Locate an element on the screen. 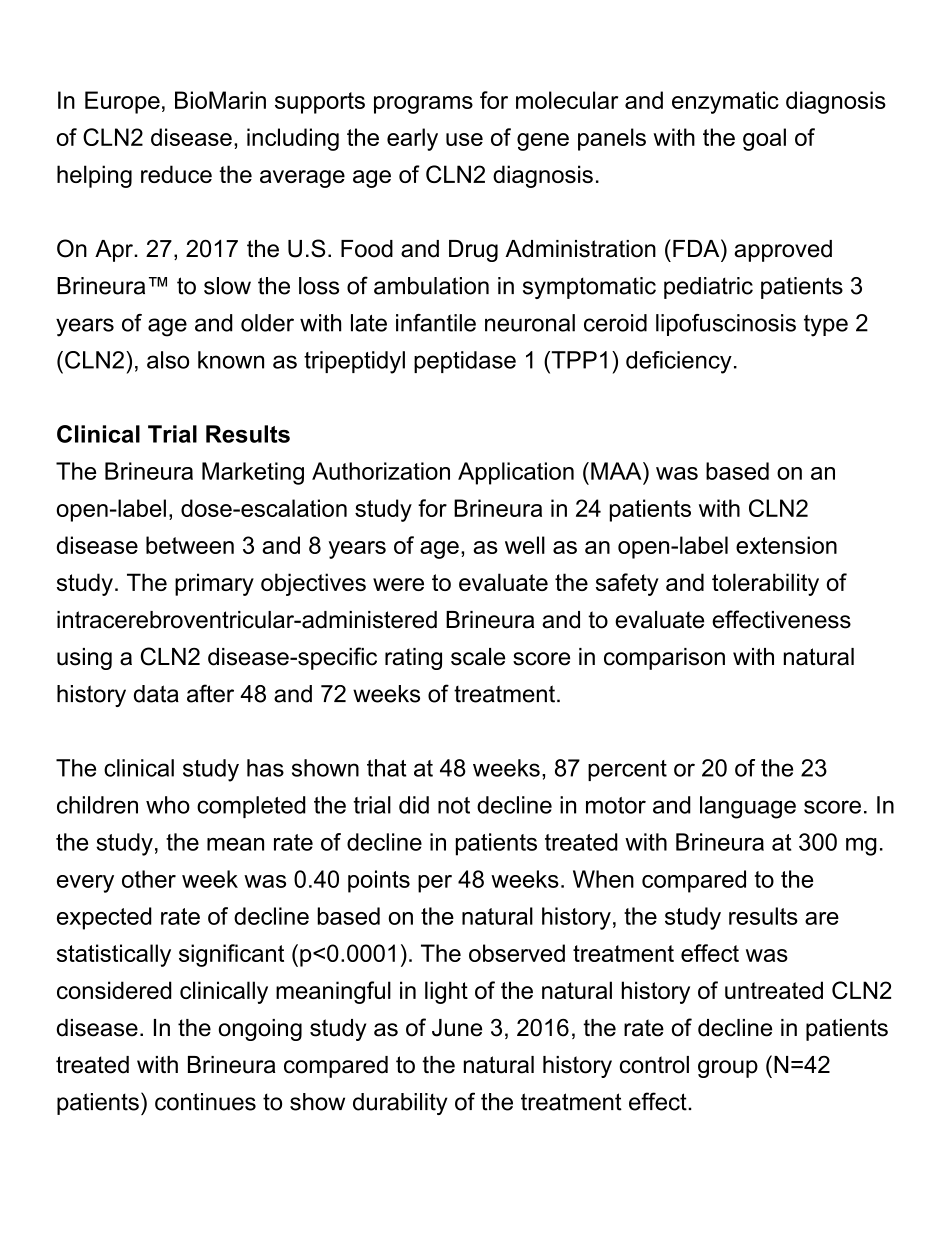  deficiency is located at coordinates (679, 362).
